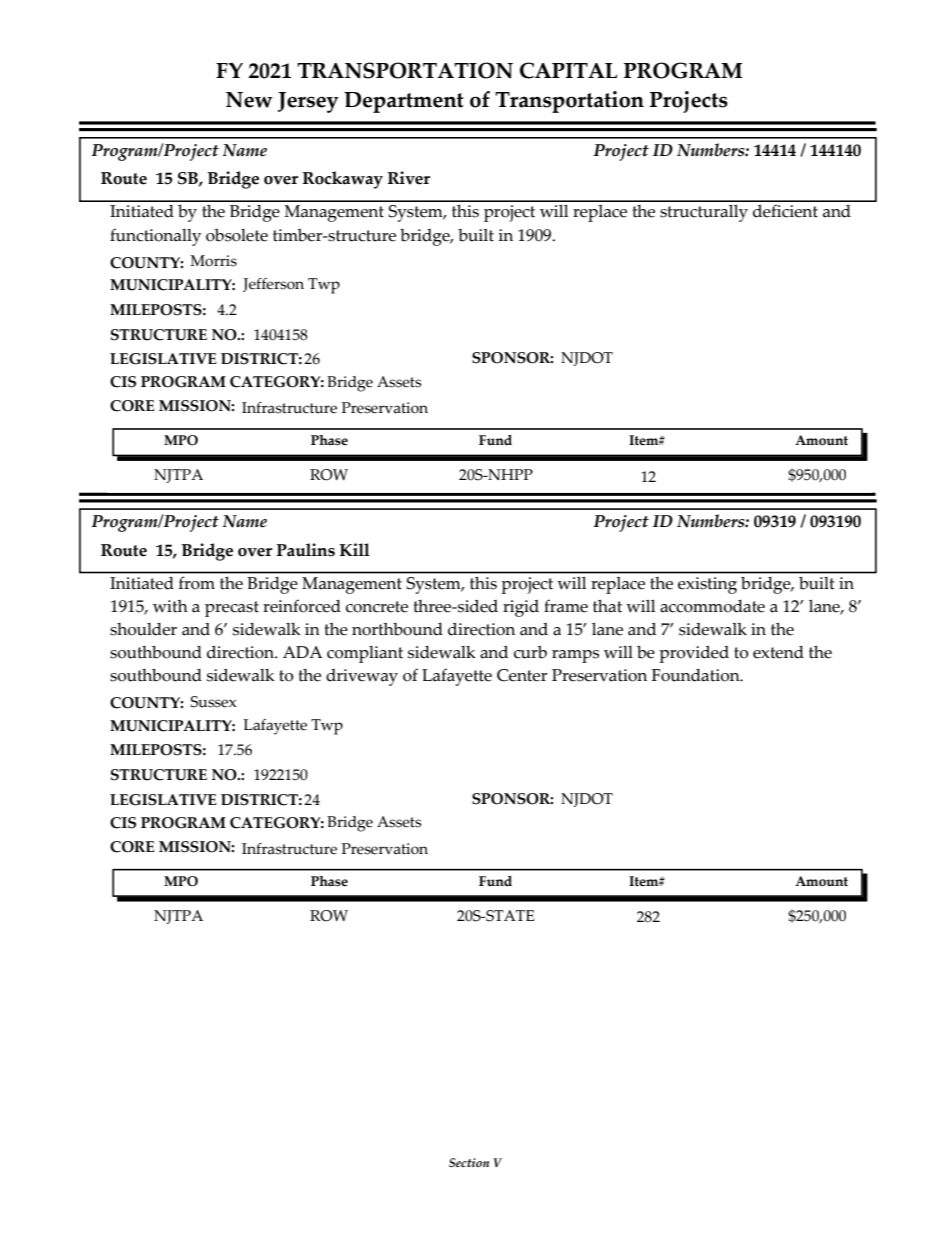 The width and height of the screenshot is (952, 1233). I want to click on provided, so click(694, 654).
